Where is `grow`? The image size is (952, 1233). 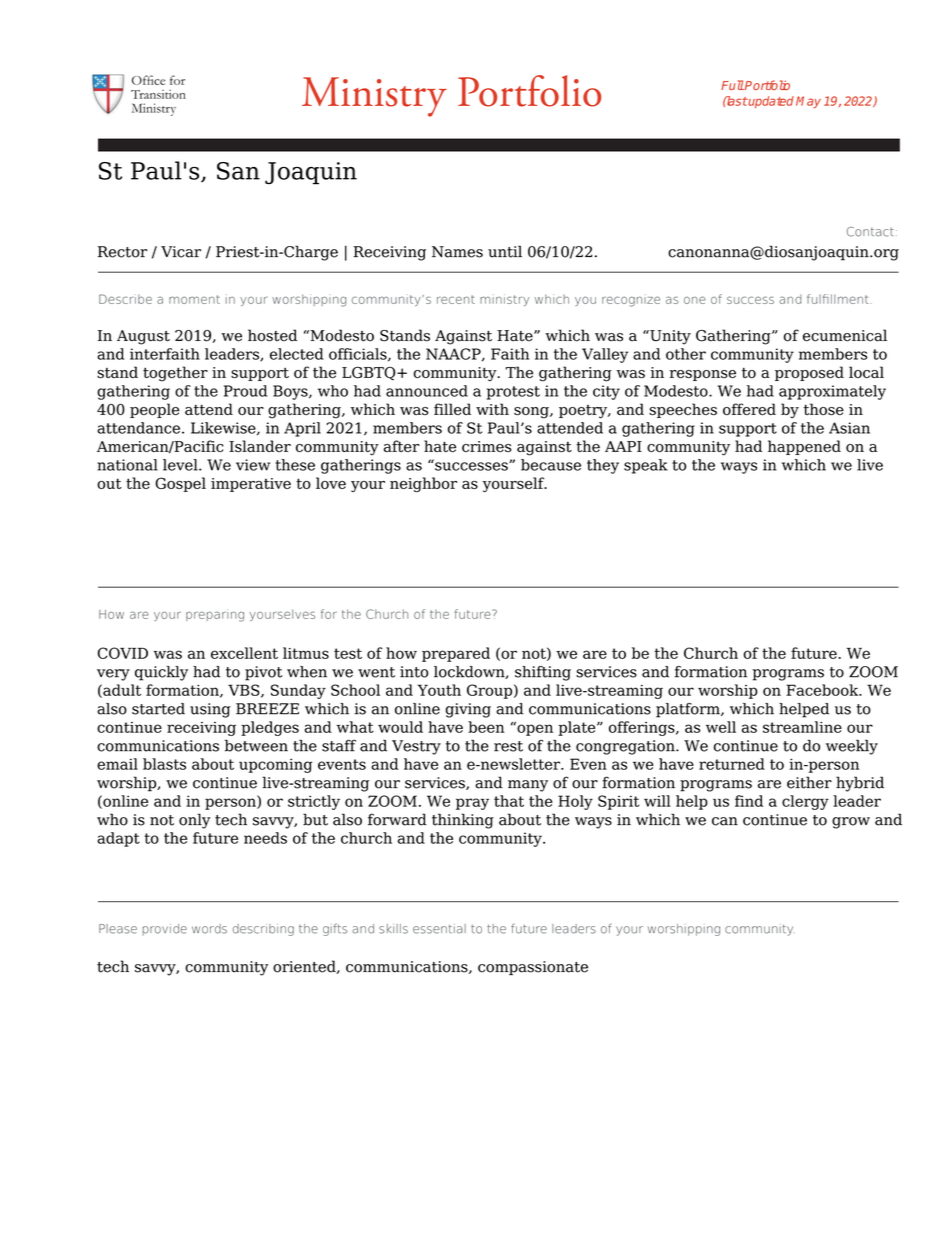 grow is located at coordinates (851, 823).
